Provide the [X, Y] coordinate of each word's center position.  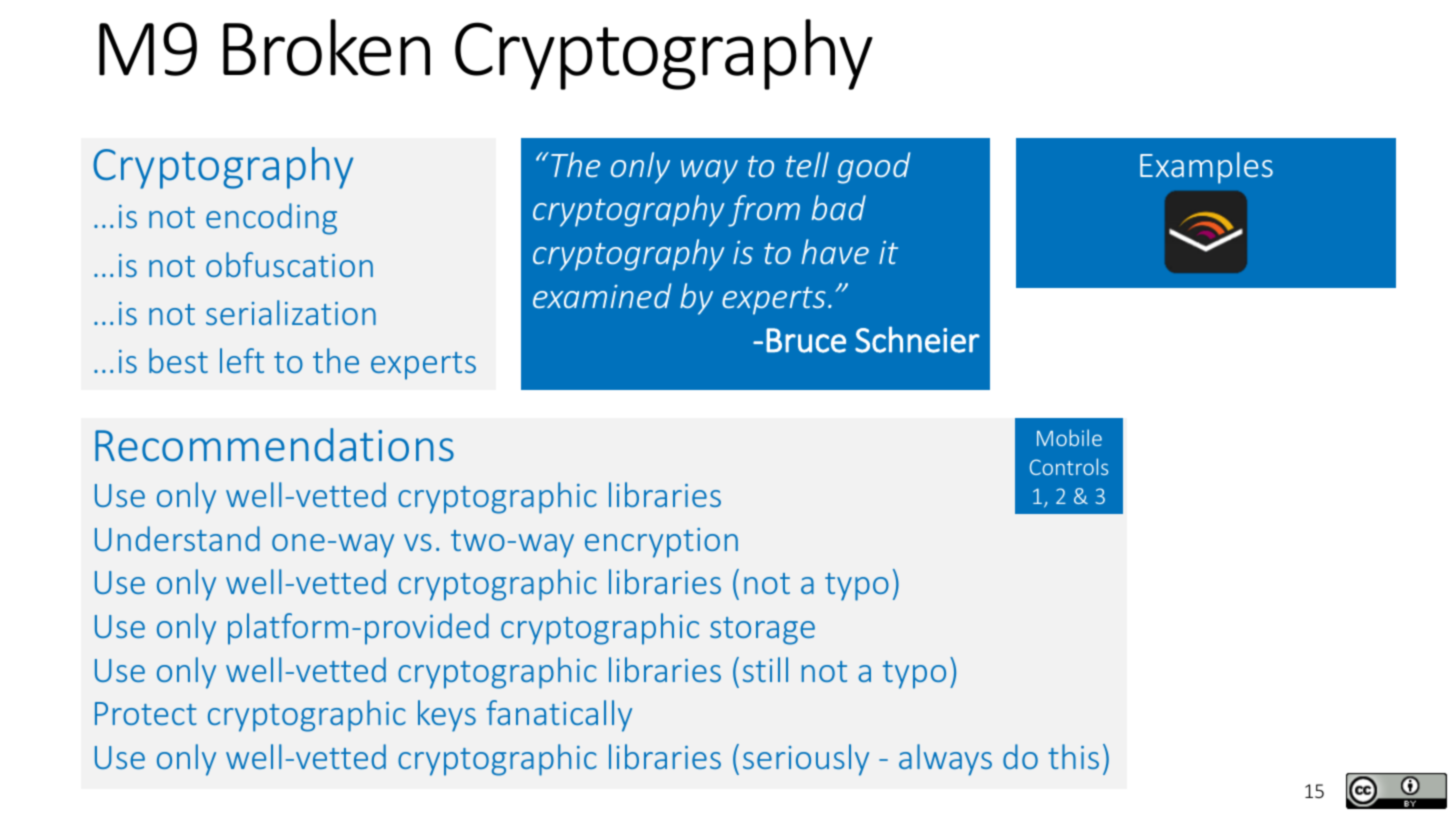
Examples [1206, 168]
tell [807, 164]
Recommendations [274, 445]
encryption [661, 543]
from [764, 211]
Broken [326, 47]
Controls [1069, 466]
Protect [146, 713]
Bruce [806, 340]
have [835, 251]
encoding [271, 219]
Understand [177, 538]
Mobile [1069, 437]
